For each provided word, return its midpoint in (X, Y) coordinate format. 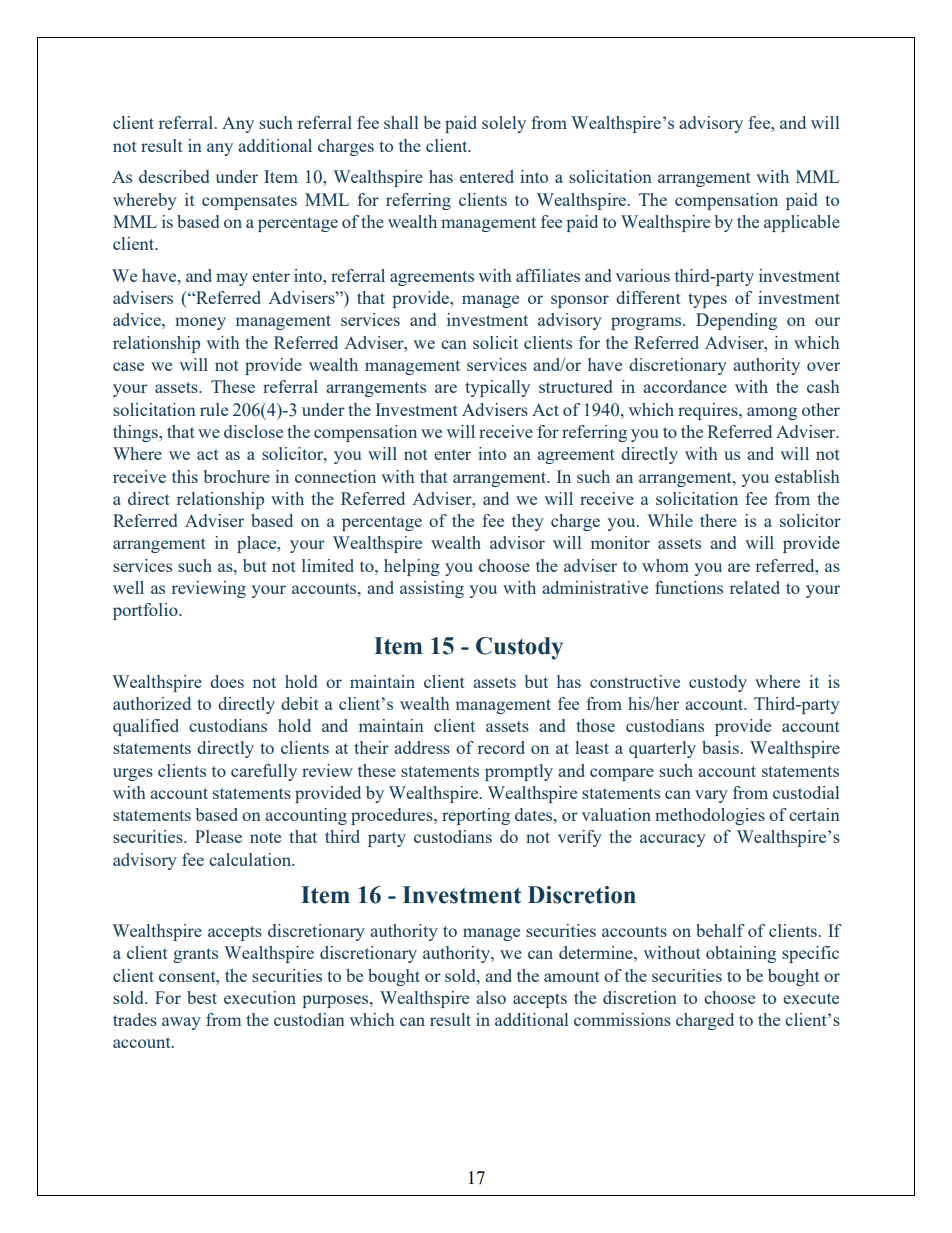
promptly (519, 772)
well (128, 587)
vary (711, 796)
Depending (736, 321)
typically (497, 388)
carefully (264, 772)
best (202, 997)
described (174, 176)
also (491, 997)
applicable (802, 223)
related (755, 587)
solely (504, 124)
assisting (432, 589)
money (200, 323)
